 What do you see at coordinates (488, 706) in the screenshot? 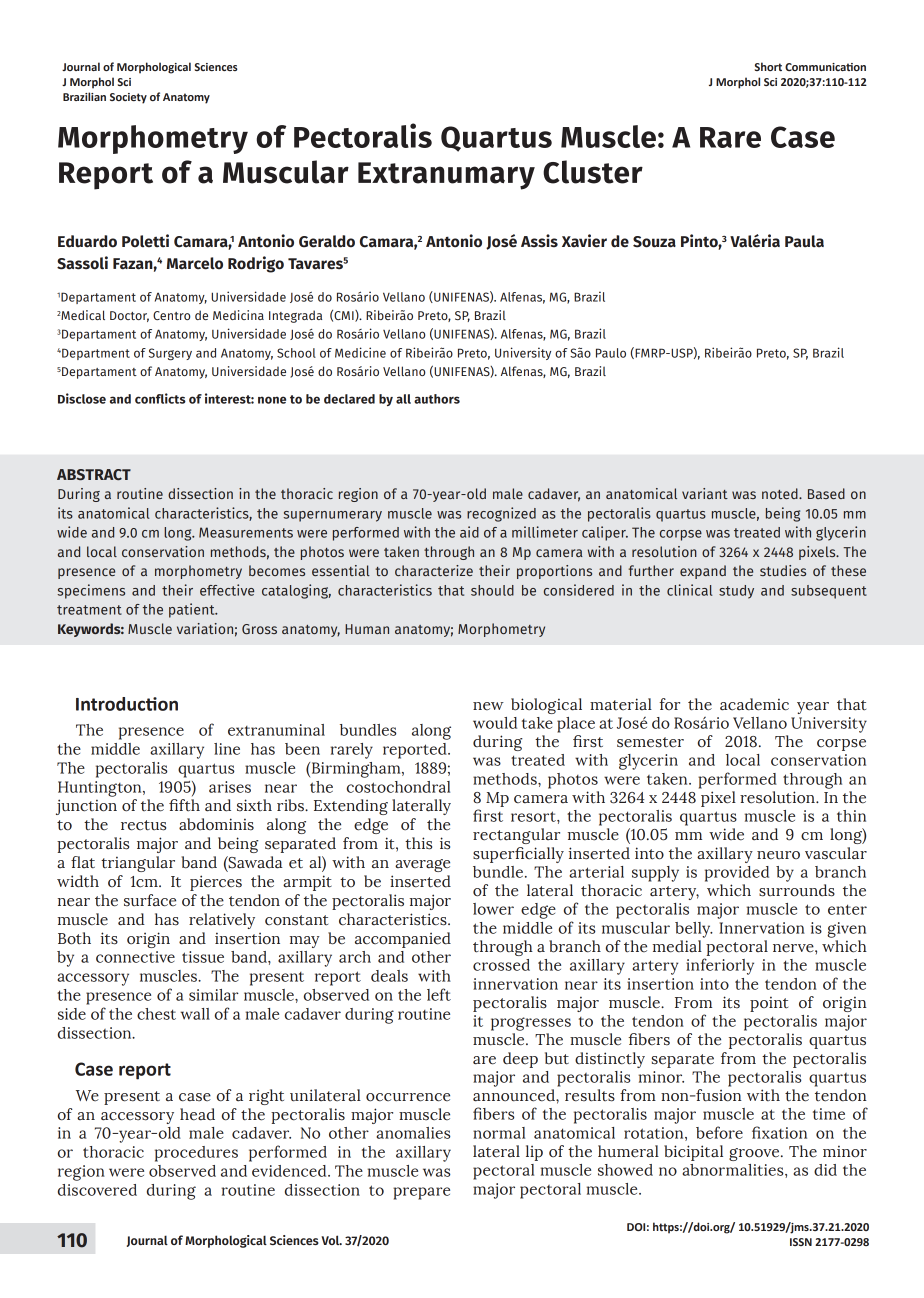
I see `new` at bounding box center [488, 706].
